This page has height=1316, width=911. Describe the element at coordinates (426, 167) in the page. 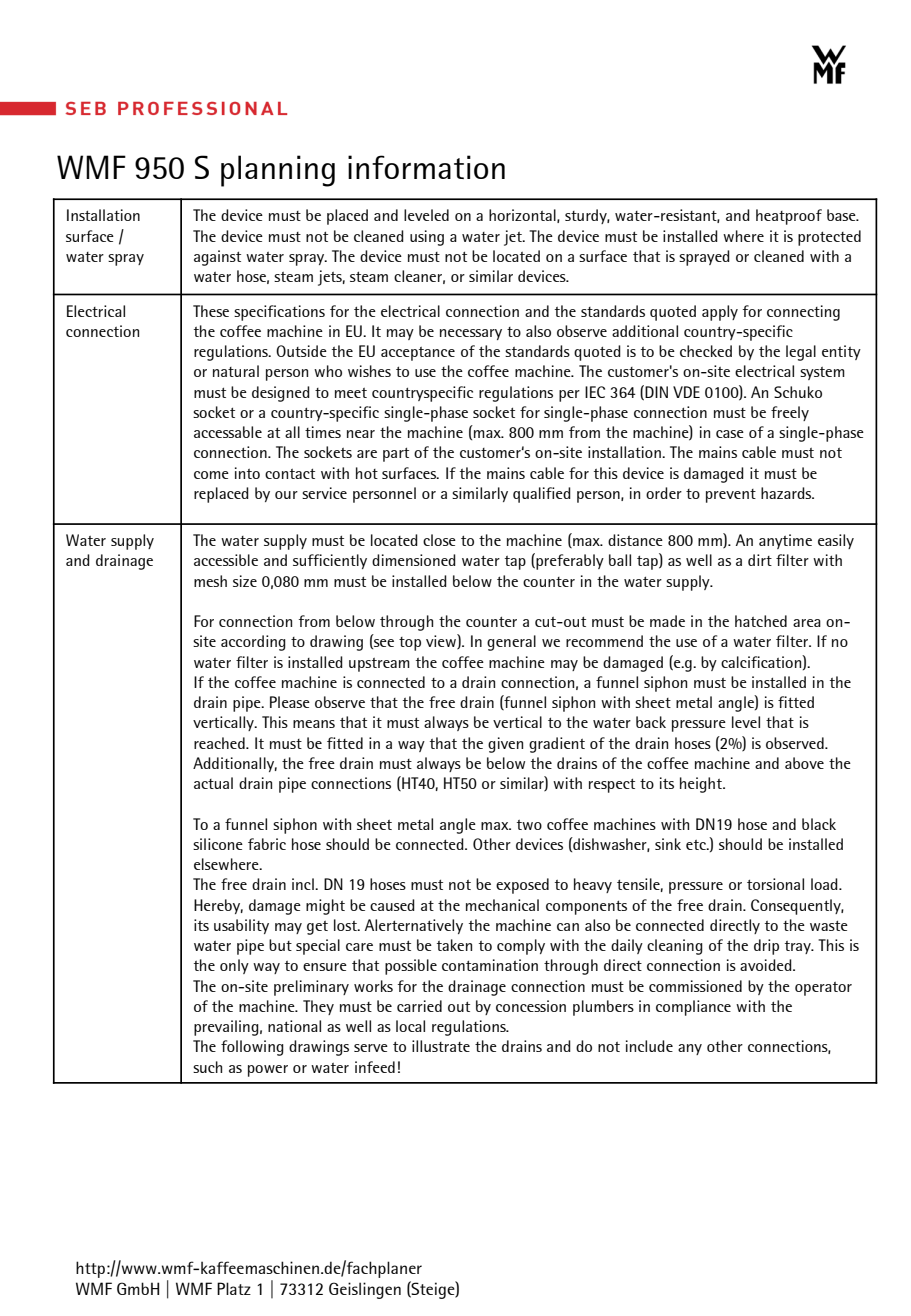

I see `information` at that location.
